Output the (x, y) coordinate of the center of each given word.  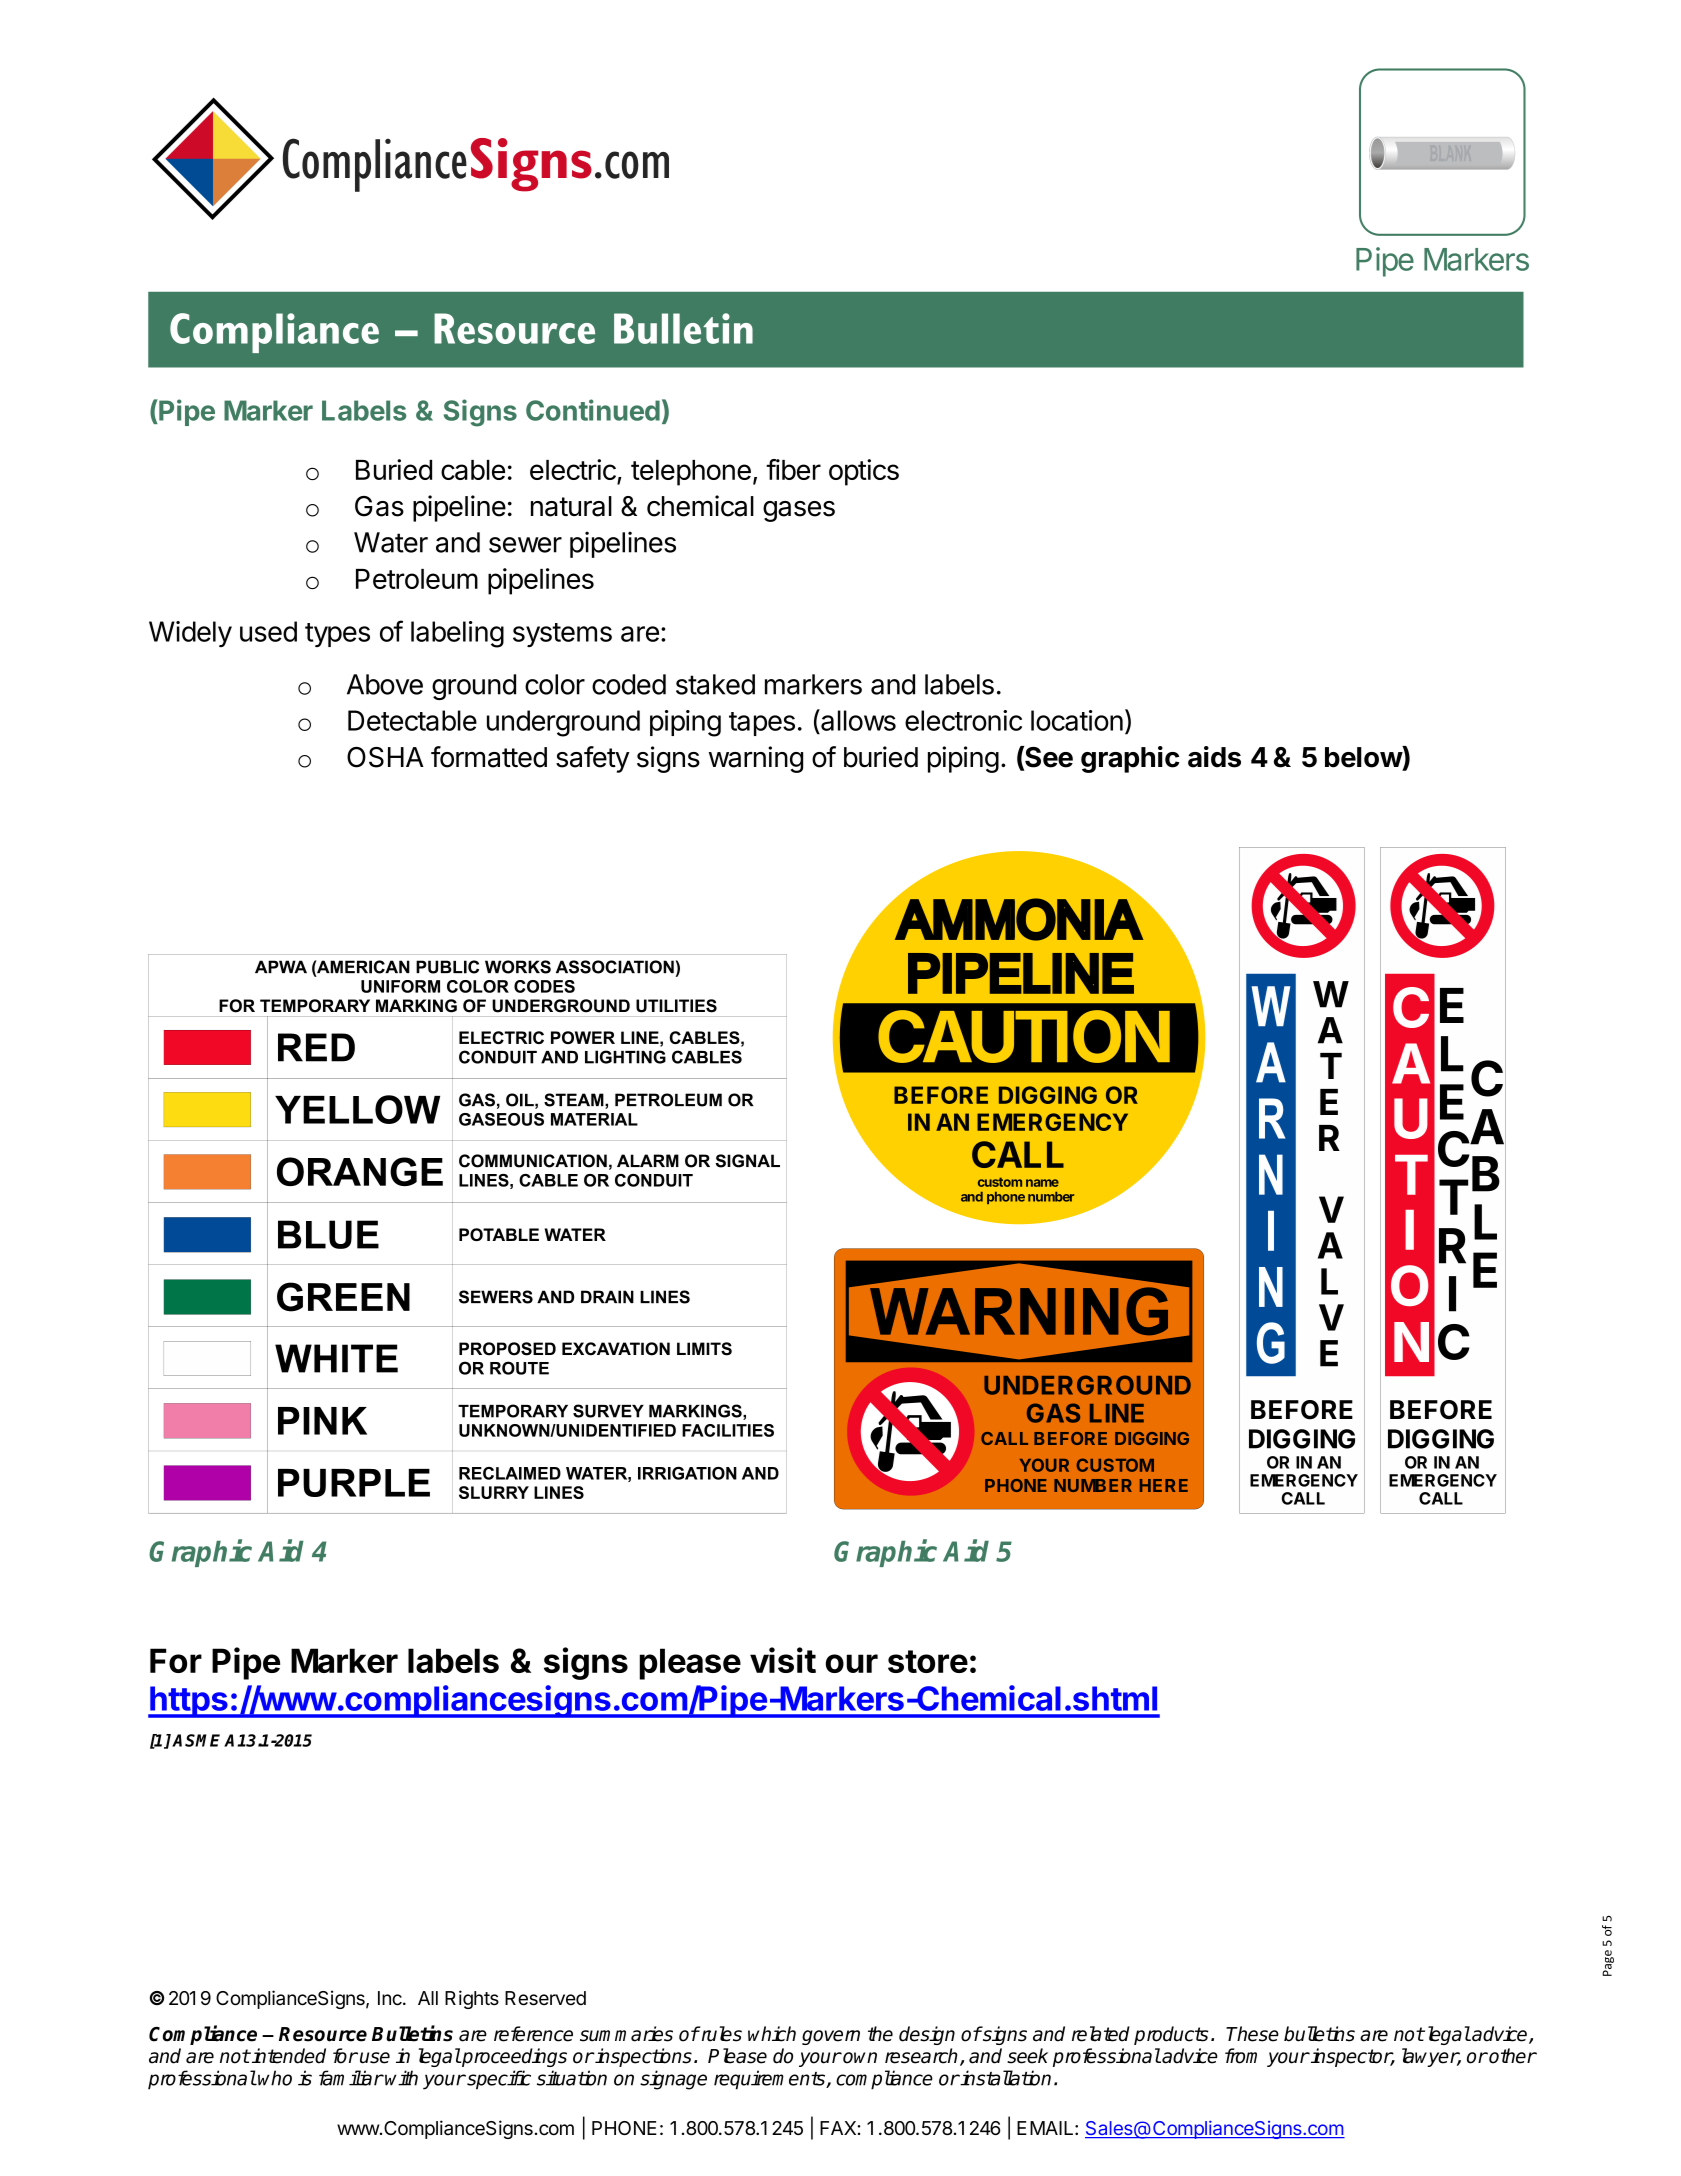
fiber (793, 469)
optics (864, 472)
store (928, 1661)
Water (391, 542)
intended (288, 2056)
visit (783, 1660)
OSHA (385, 757)
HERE (1164, 1485)
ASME (198, 1740)
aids (1214, 757)
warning (756, 759)
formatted (489, 757)
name (1042, 1183)
